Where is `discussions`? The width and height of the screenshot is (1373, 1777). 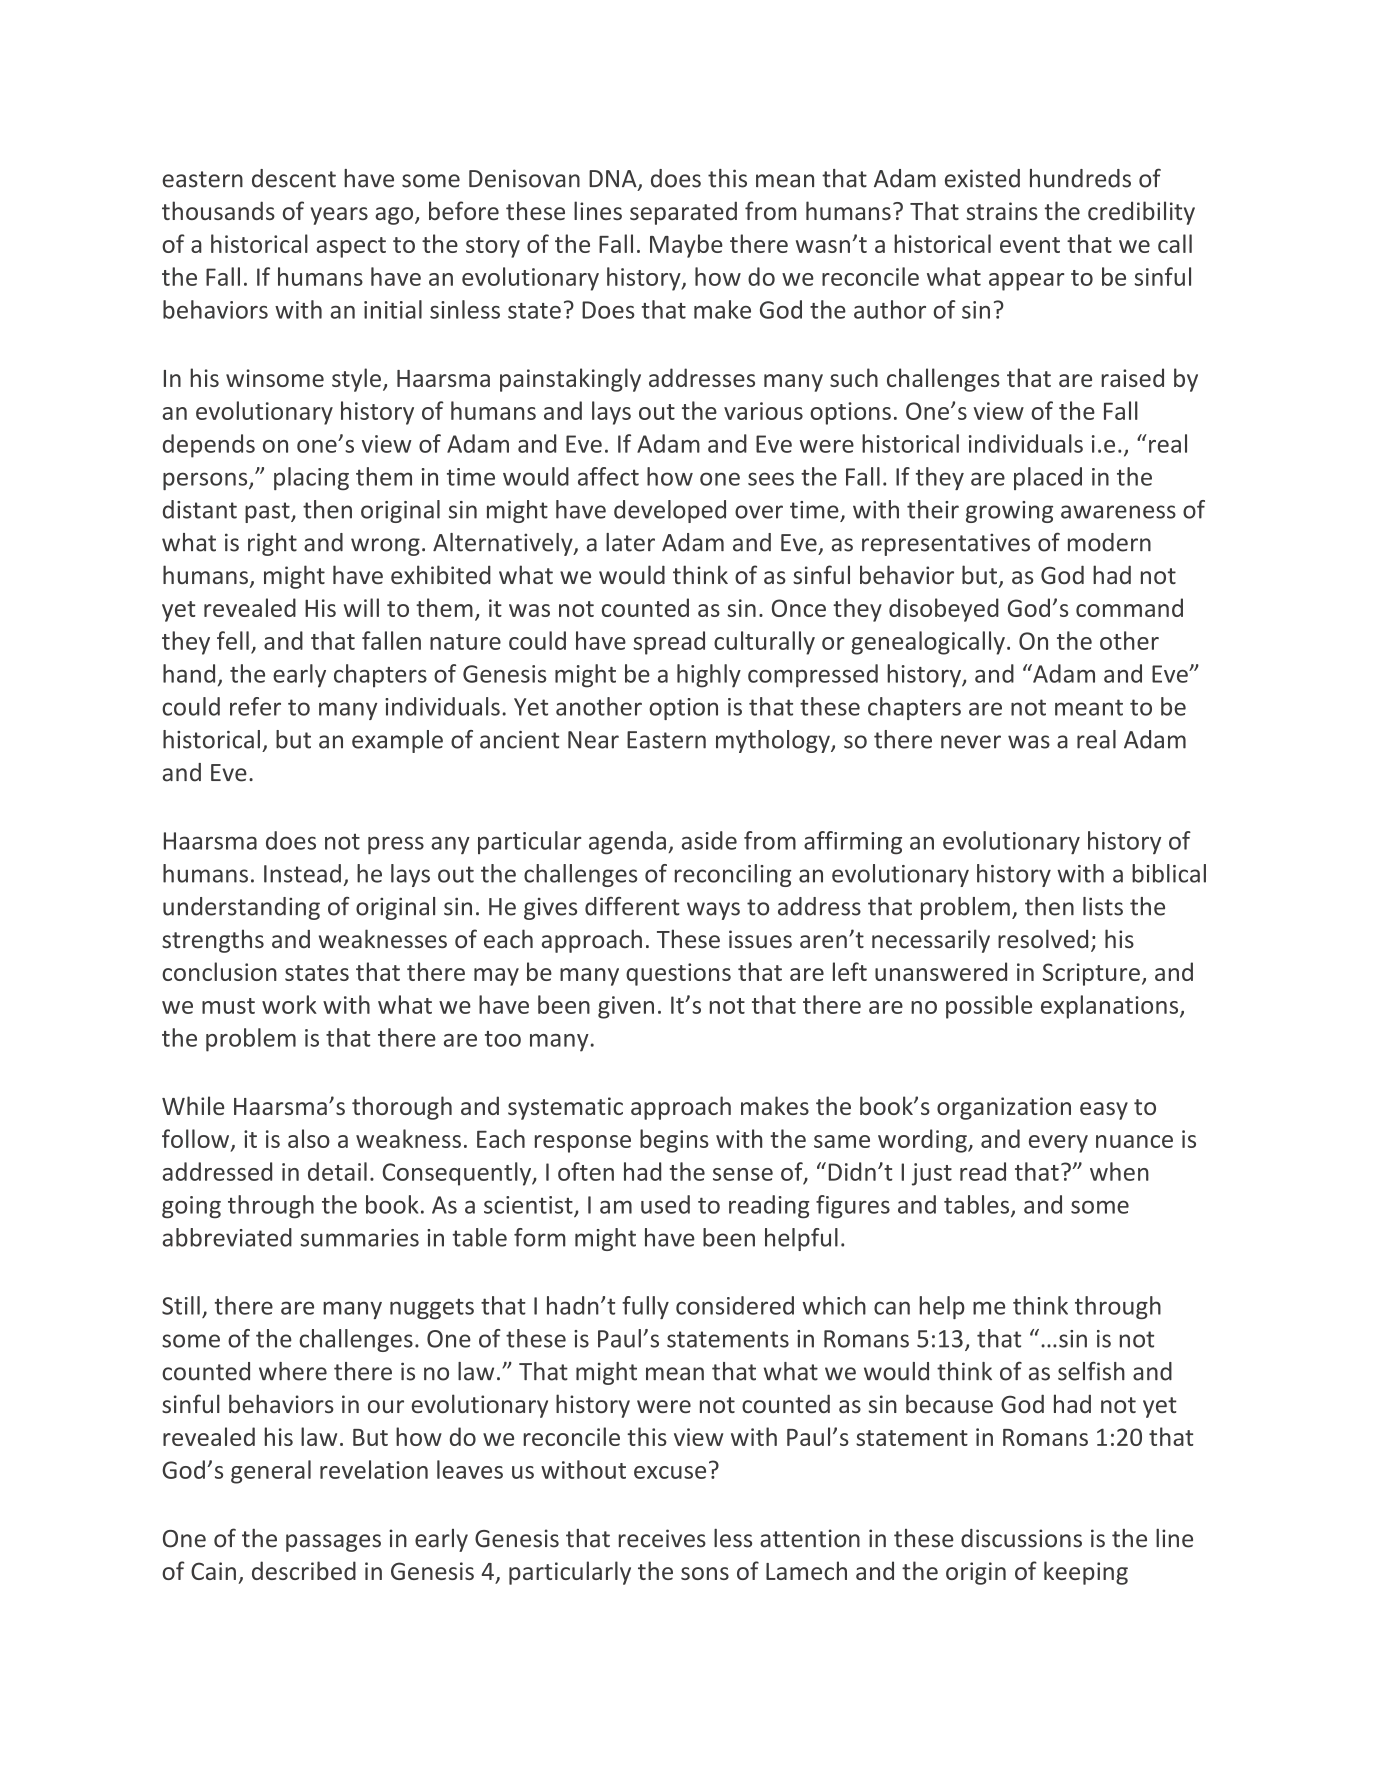
discussions is located at coordinates (1021, 1538).
